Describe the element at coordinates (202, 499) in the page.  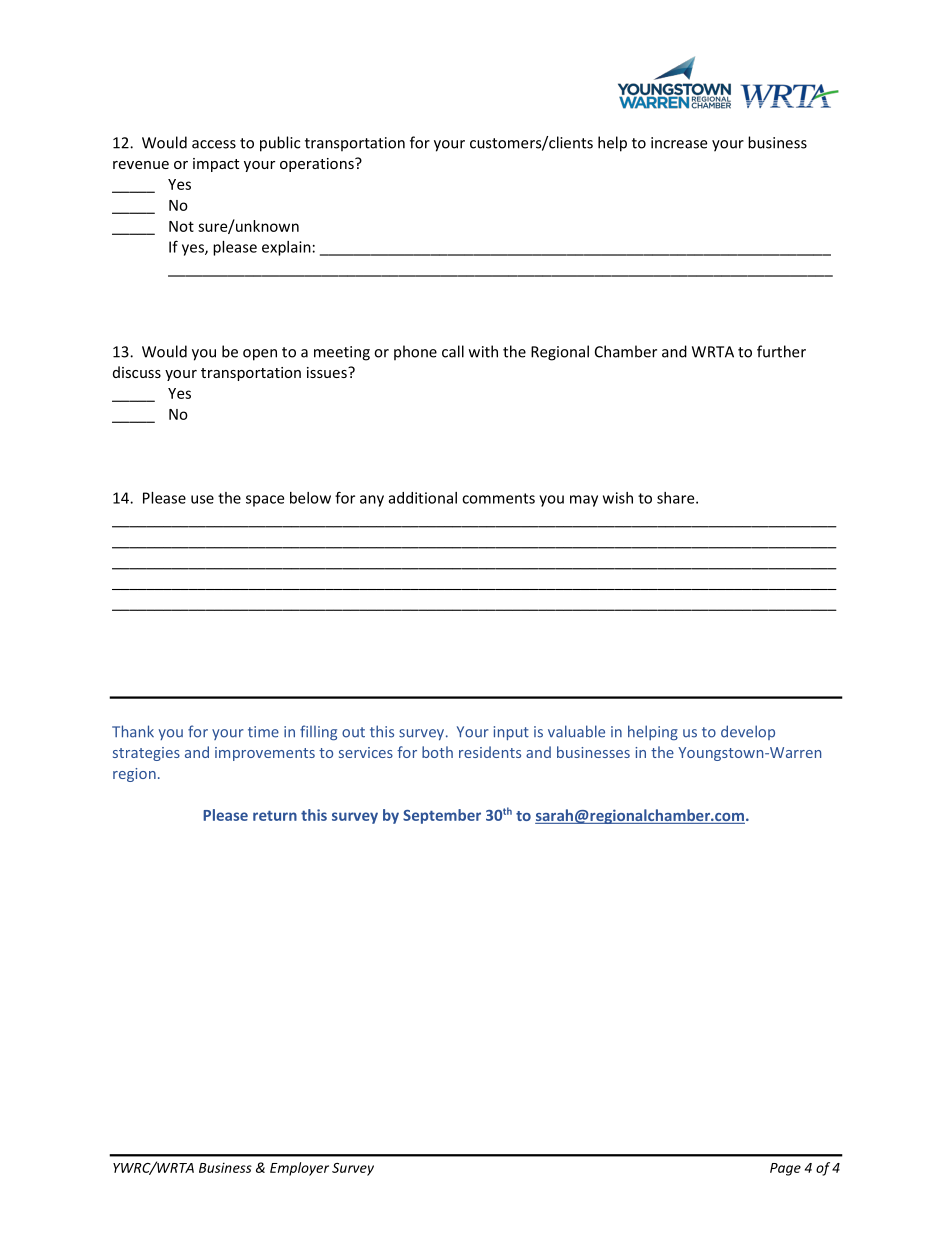
I see `use` at that location.
